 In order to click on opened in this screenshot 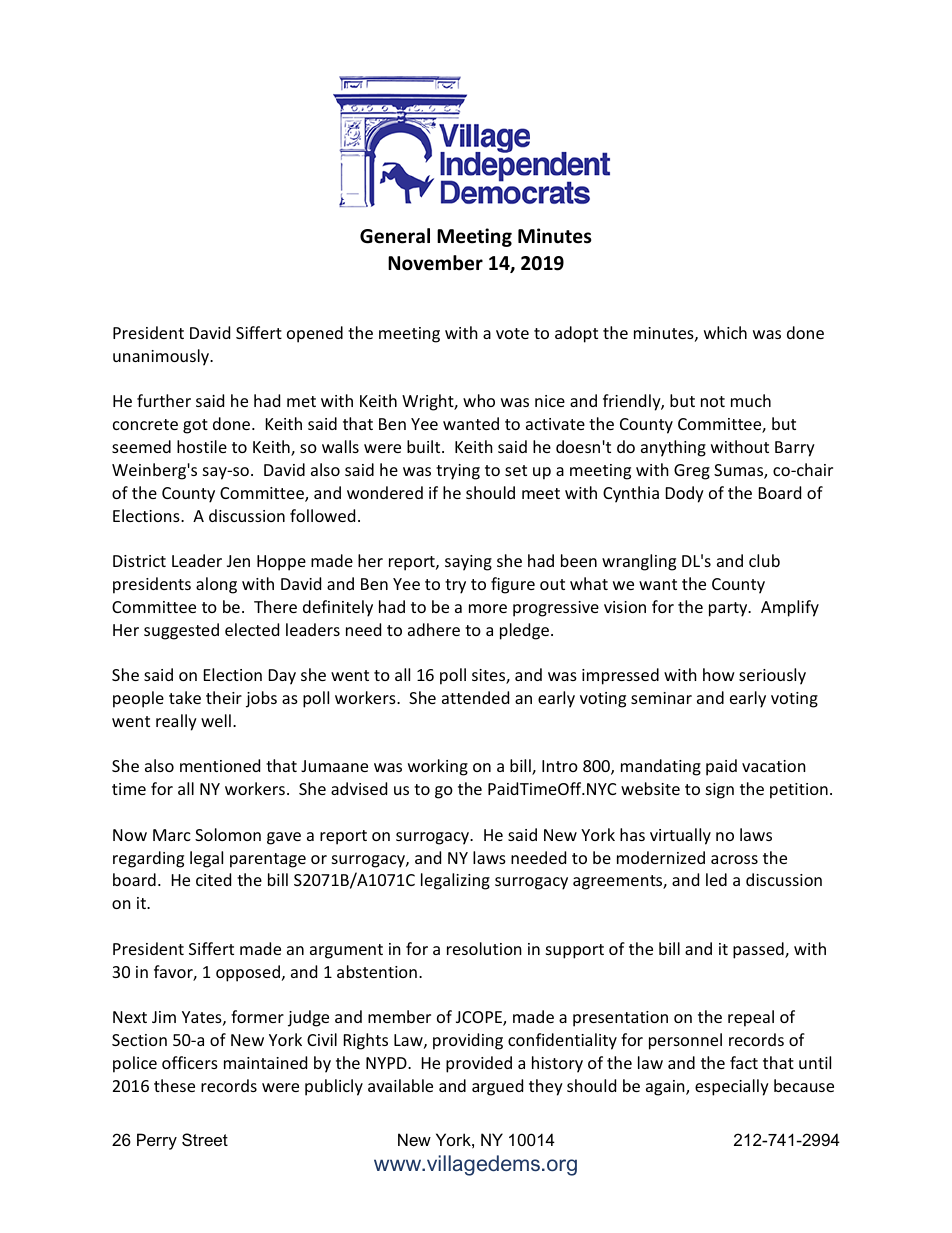, I will do `click(315, 334)`.
